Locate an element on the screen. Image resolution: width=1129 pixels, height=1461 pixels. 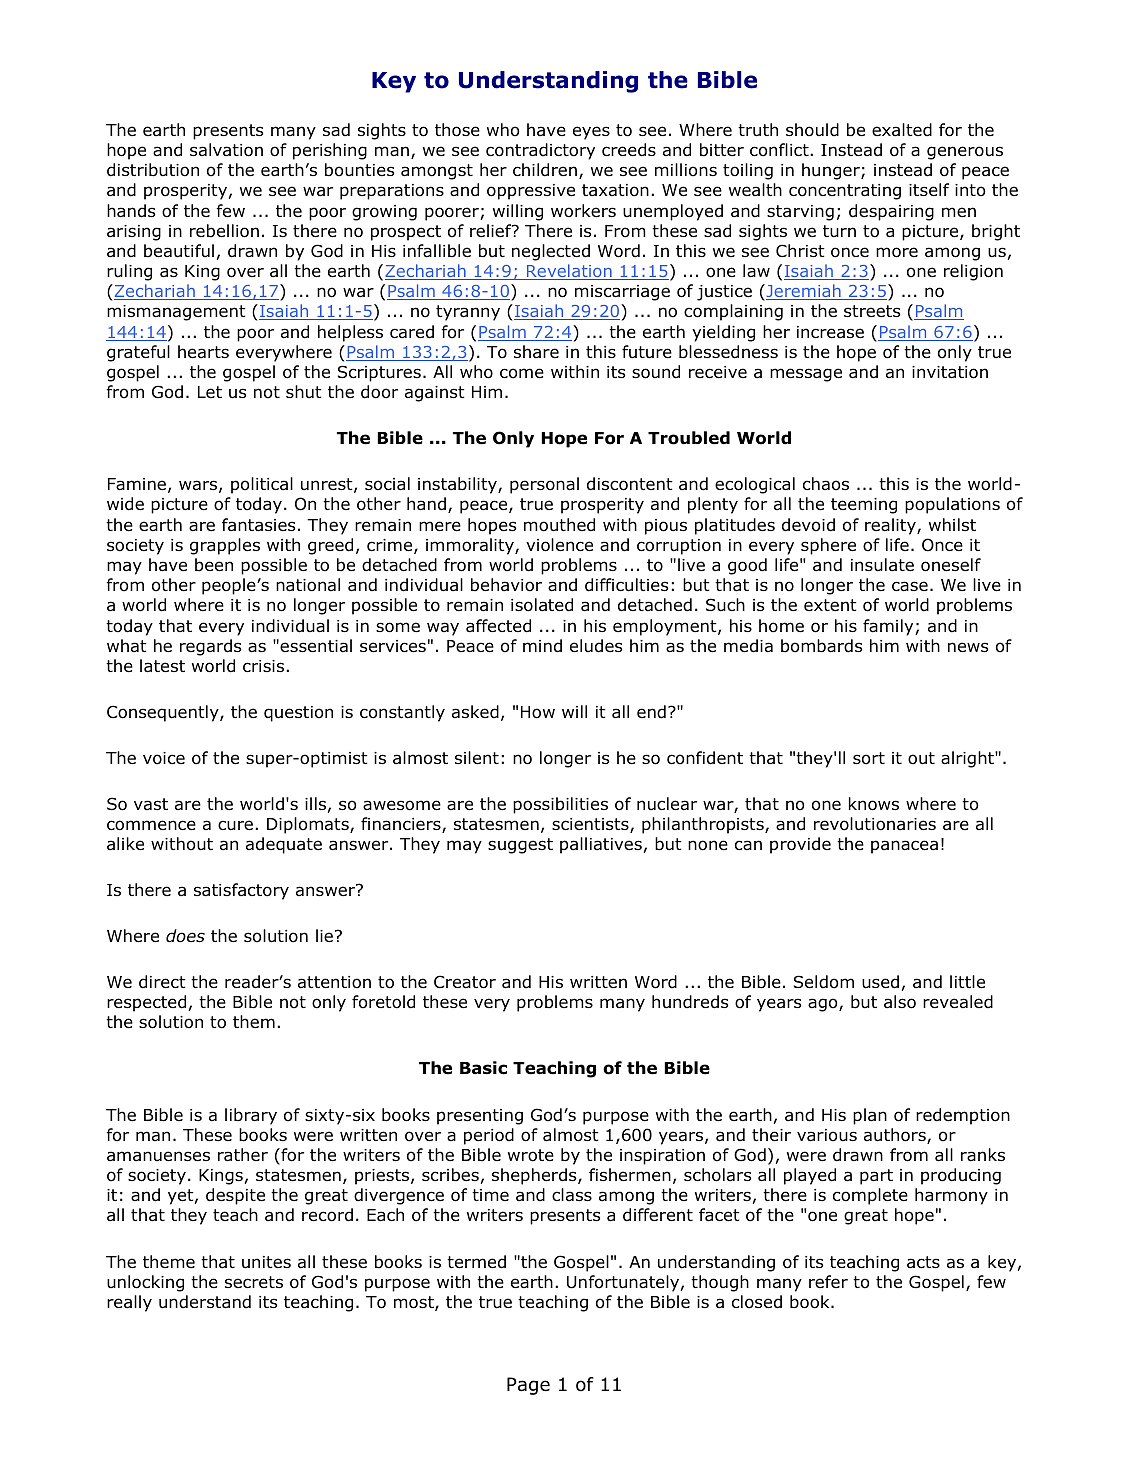
violence is located at coordinates (559, 545).
